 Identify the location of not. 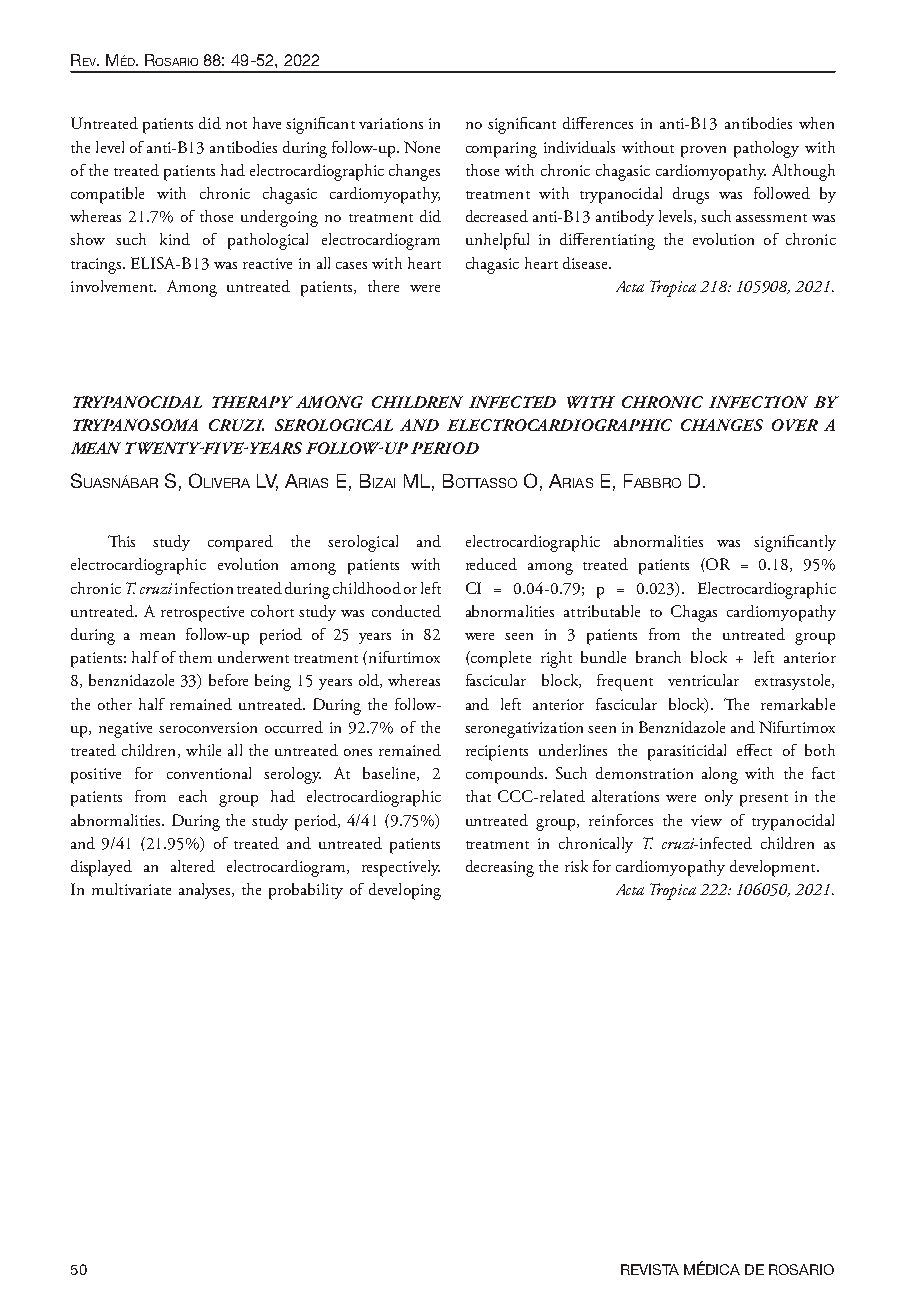
(236, 125).
